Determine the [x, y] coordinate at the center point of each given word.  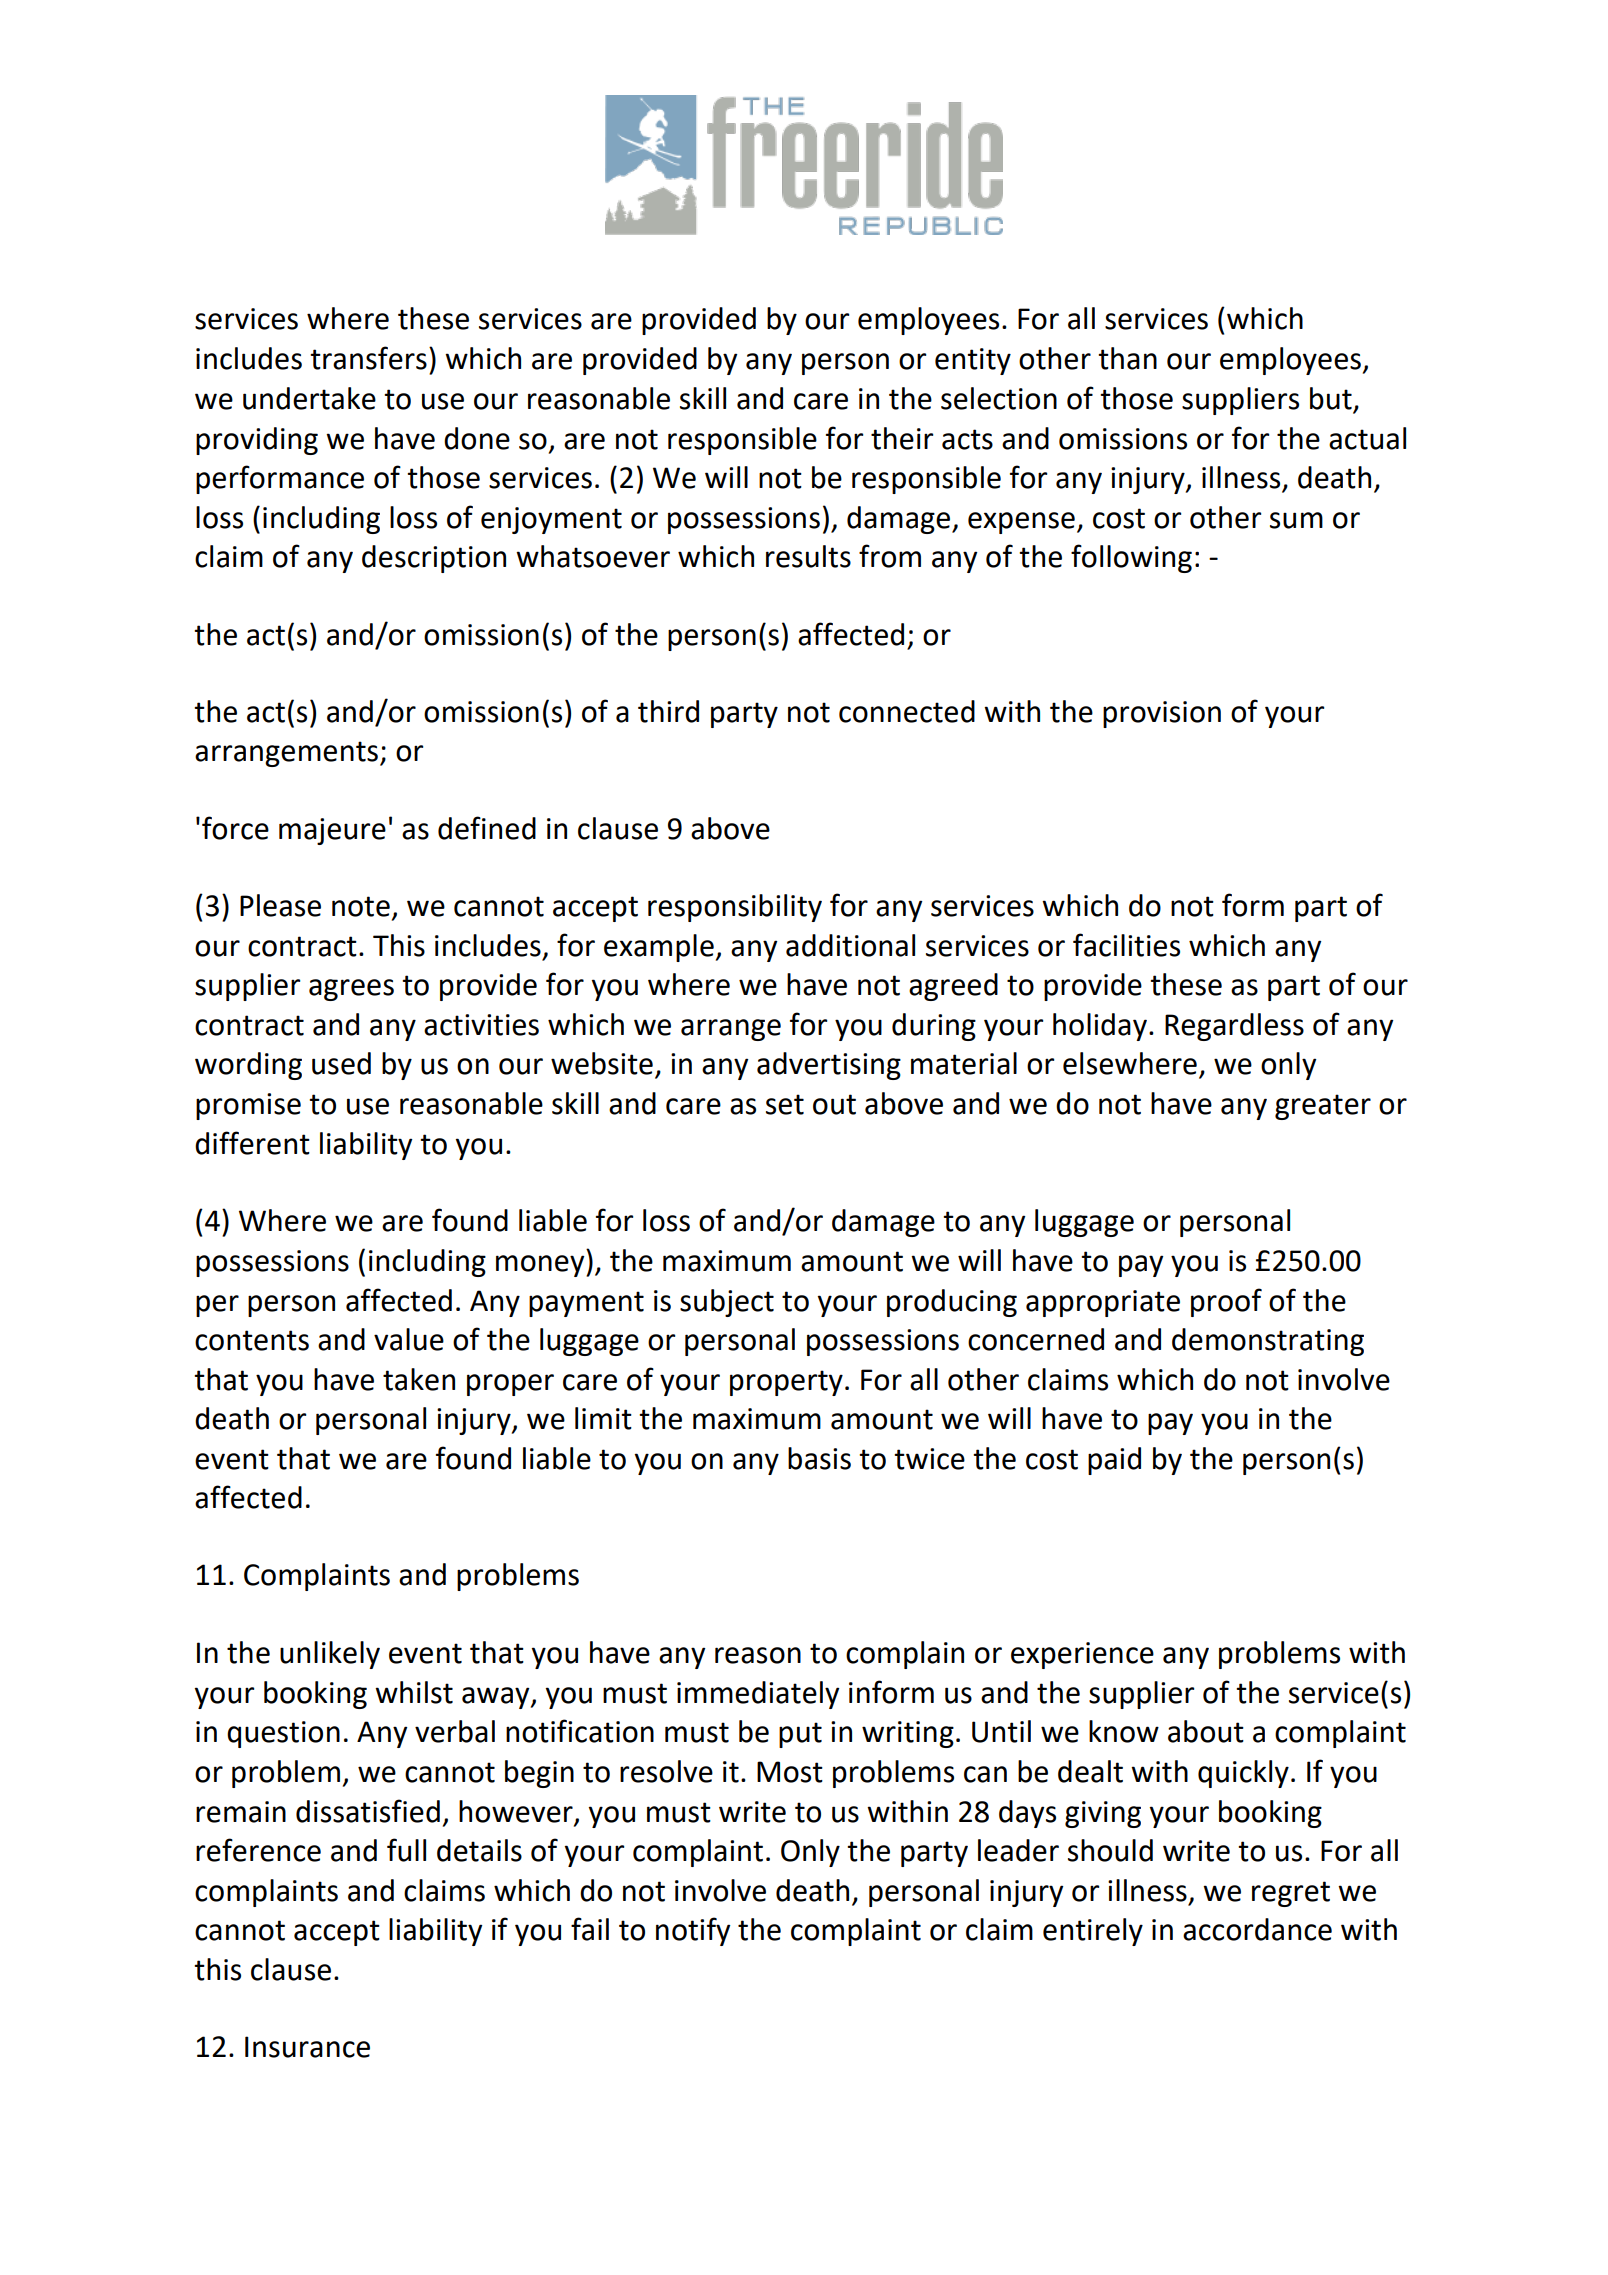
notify [693, 1931]
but [1331, 398]
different [252, 1143]
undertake [309, 398]
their [902, 438]
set [785, 1104]
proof [1226, 1302]
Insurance [307, 2047]
